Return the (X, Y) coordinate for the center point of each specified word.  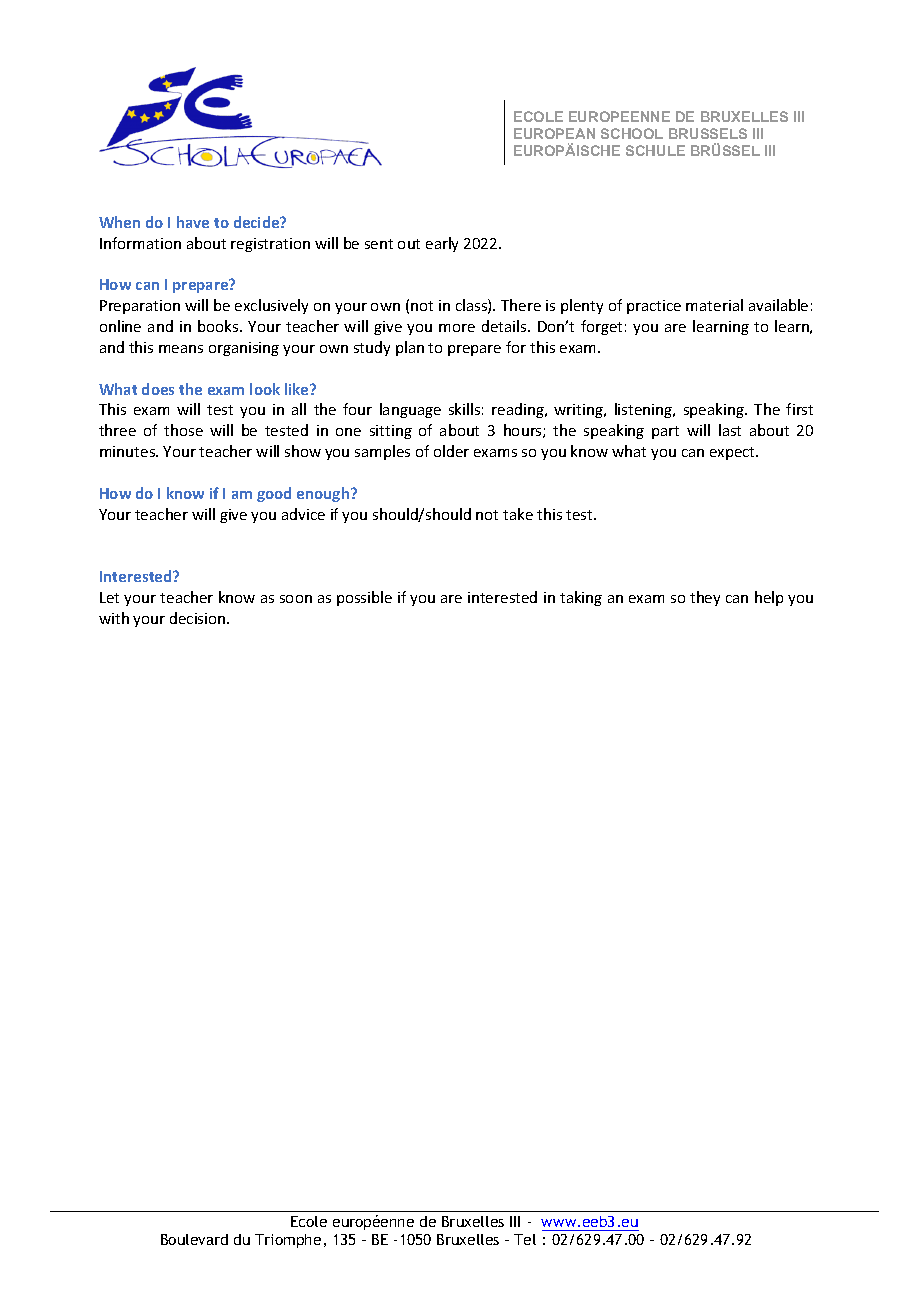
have (193, 222)
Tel (525, 1239)
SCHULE (655, 150)
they (705, 598)
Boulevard (194, 1239)
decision (199, 618)
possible (364, 598)
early (442, 244)
